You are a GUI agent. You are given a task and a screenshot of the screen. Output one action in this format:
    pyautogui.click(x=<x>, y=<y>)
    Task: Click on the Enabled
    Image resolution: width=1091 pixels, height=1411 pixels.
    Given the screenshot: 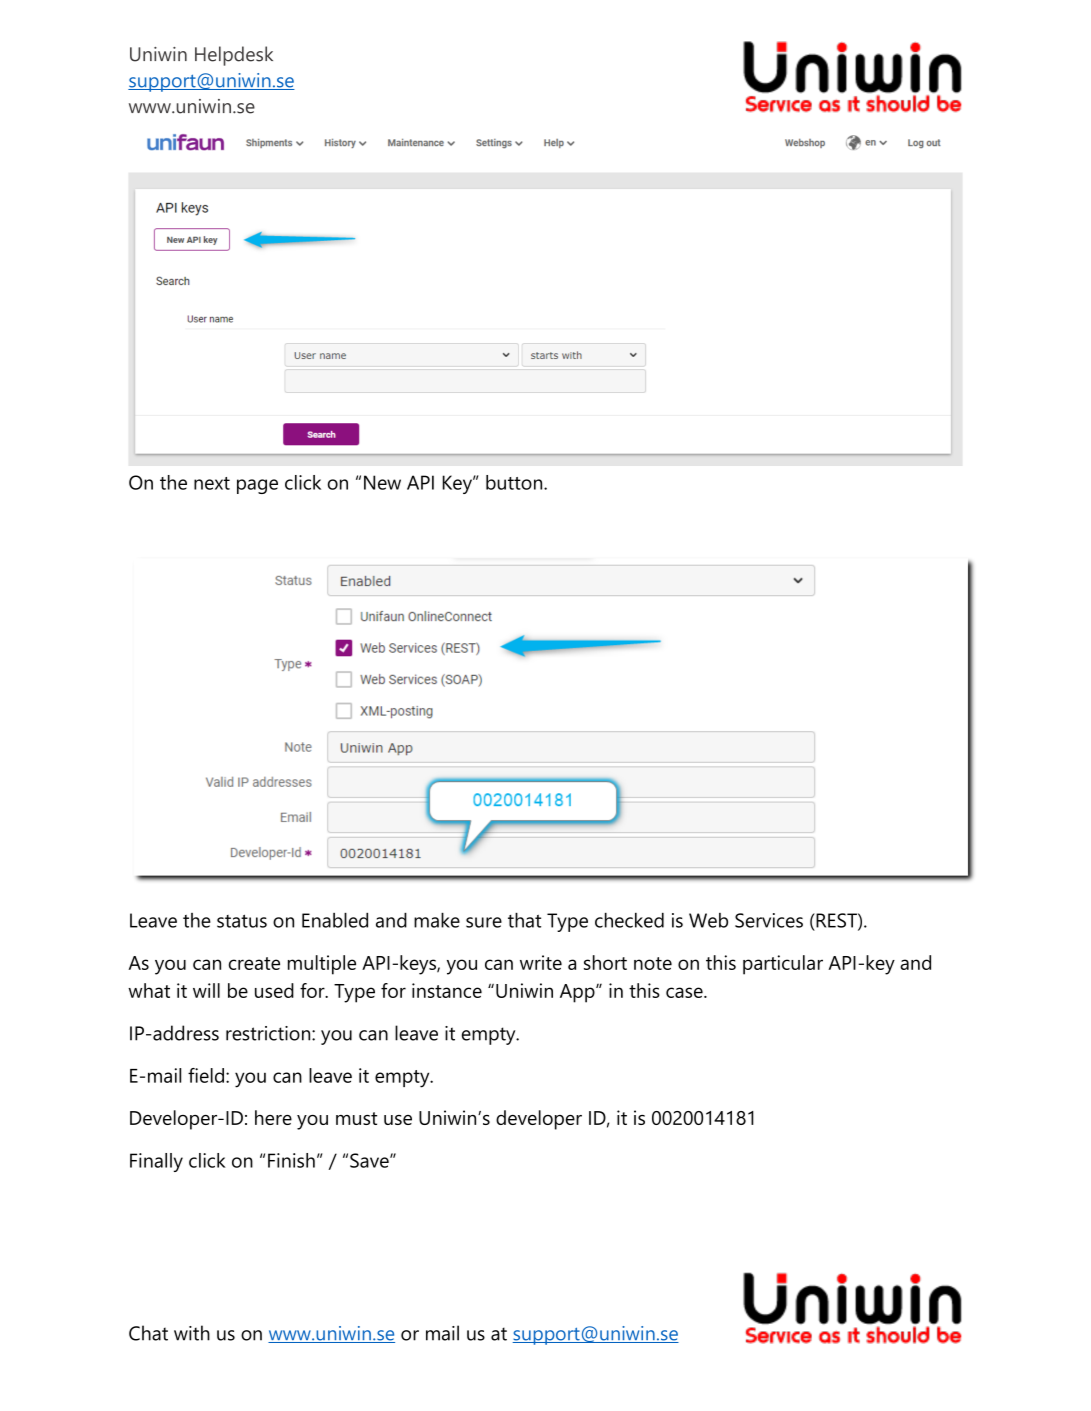 What is the action you would take?
    pyautogui.click(x=335, y=920)
